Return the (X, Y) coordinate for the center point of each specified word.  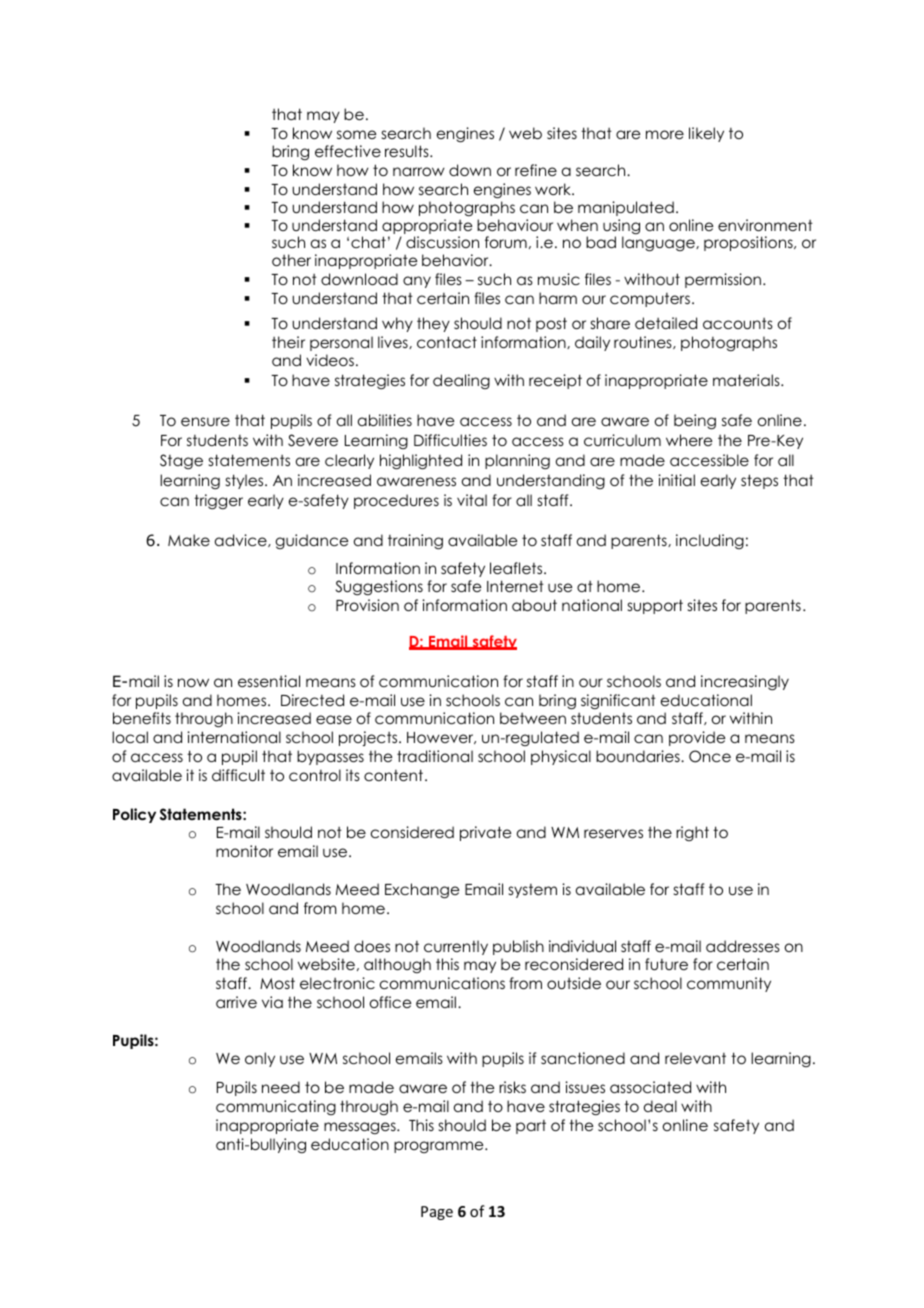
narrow (419, 171)
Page (437, 1213)
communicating (276, 1107)
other (291, 260)
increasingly (745, 683)
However (441, 738)
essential (269, 681)
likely (706, 134)
